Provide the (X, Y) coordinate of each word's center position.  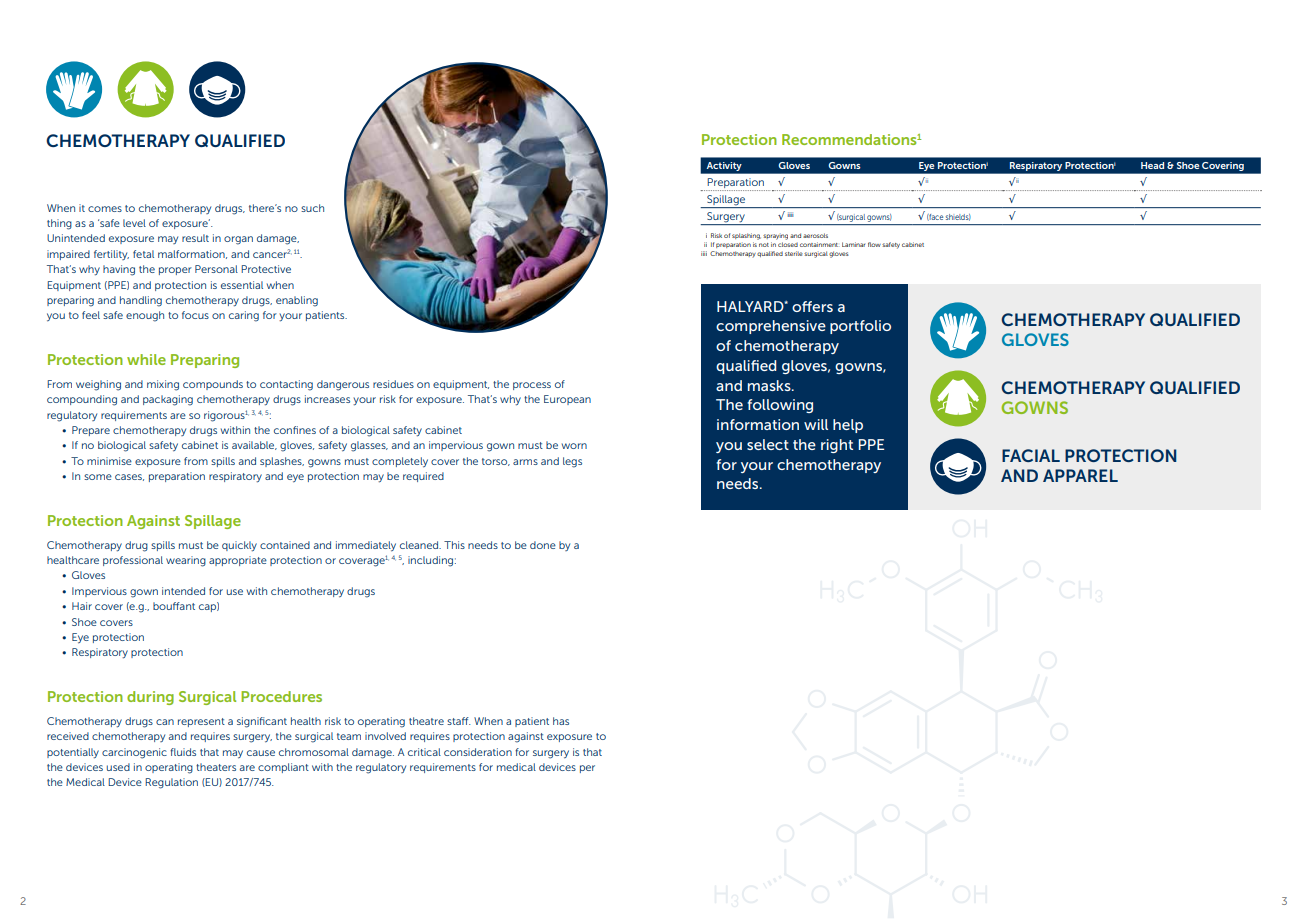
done (543, 545)
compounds (213, 385)
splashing (746, 236)
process (532, 386)
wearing (186, 561)
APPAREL (1080, 475)
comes (105, 209)
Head (1152, 165)
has (561, 721)
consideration (478, 752)
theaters (216, 767)
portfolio (860, 327)
